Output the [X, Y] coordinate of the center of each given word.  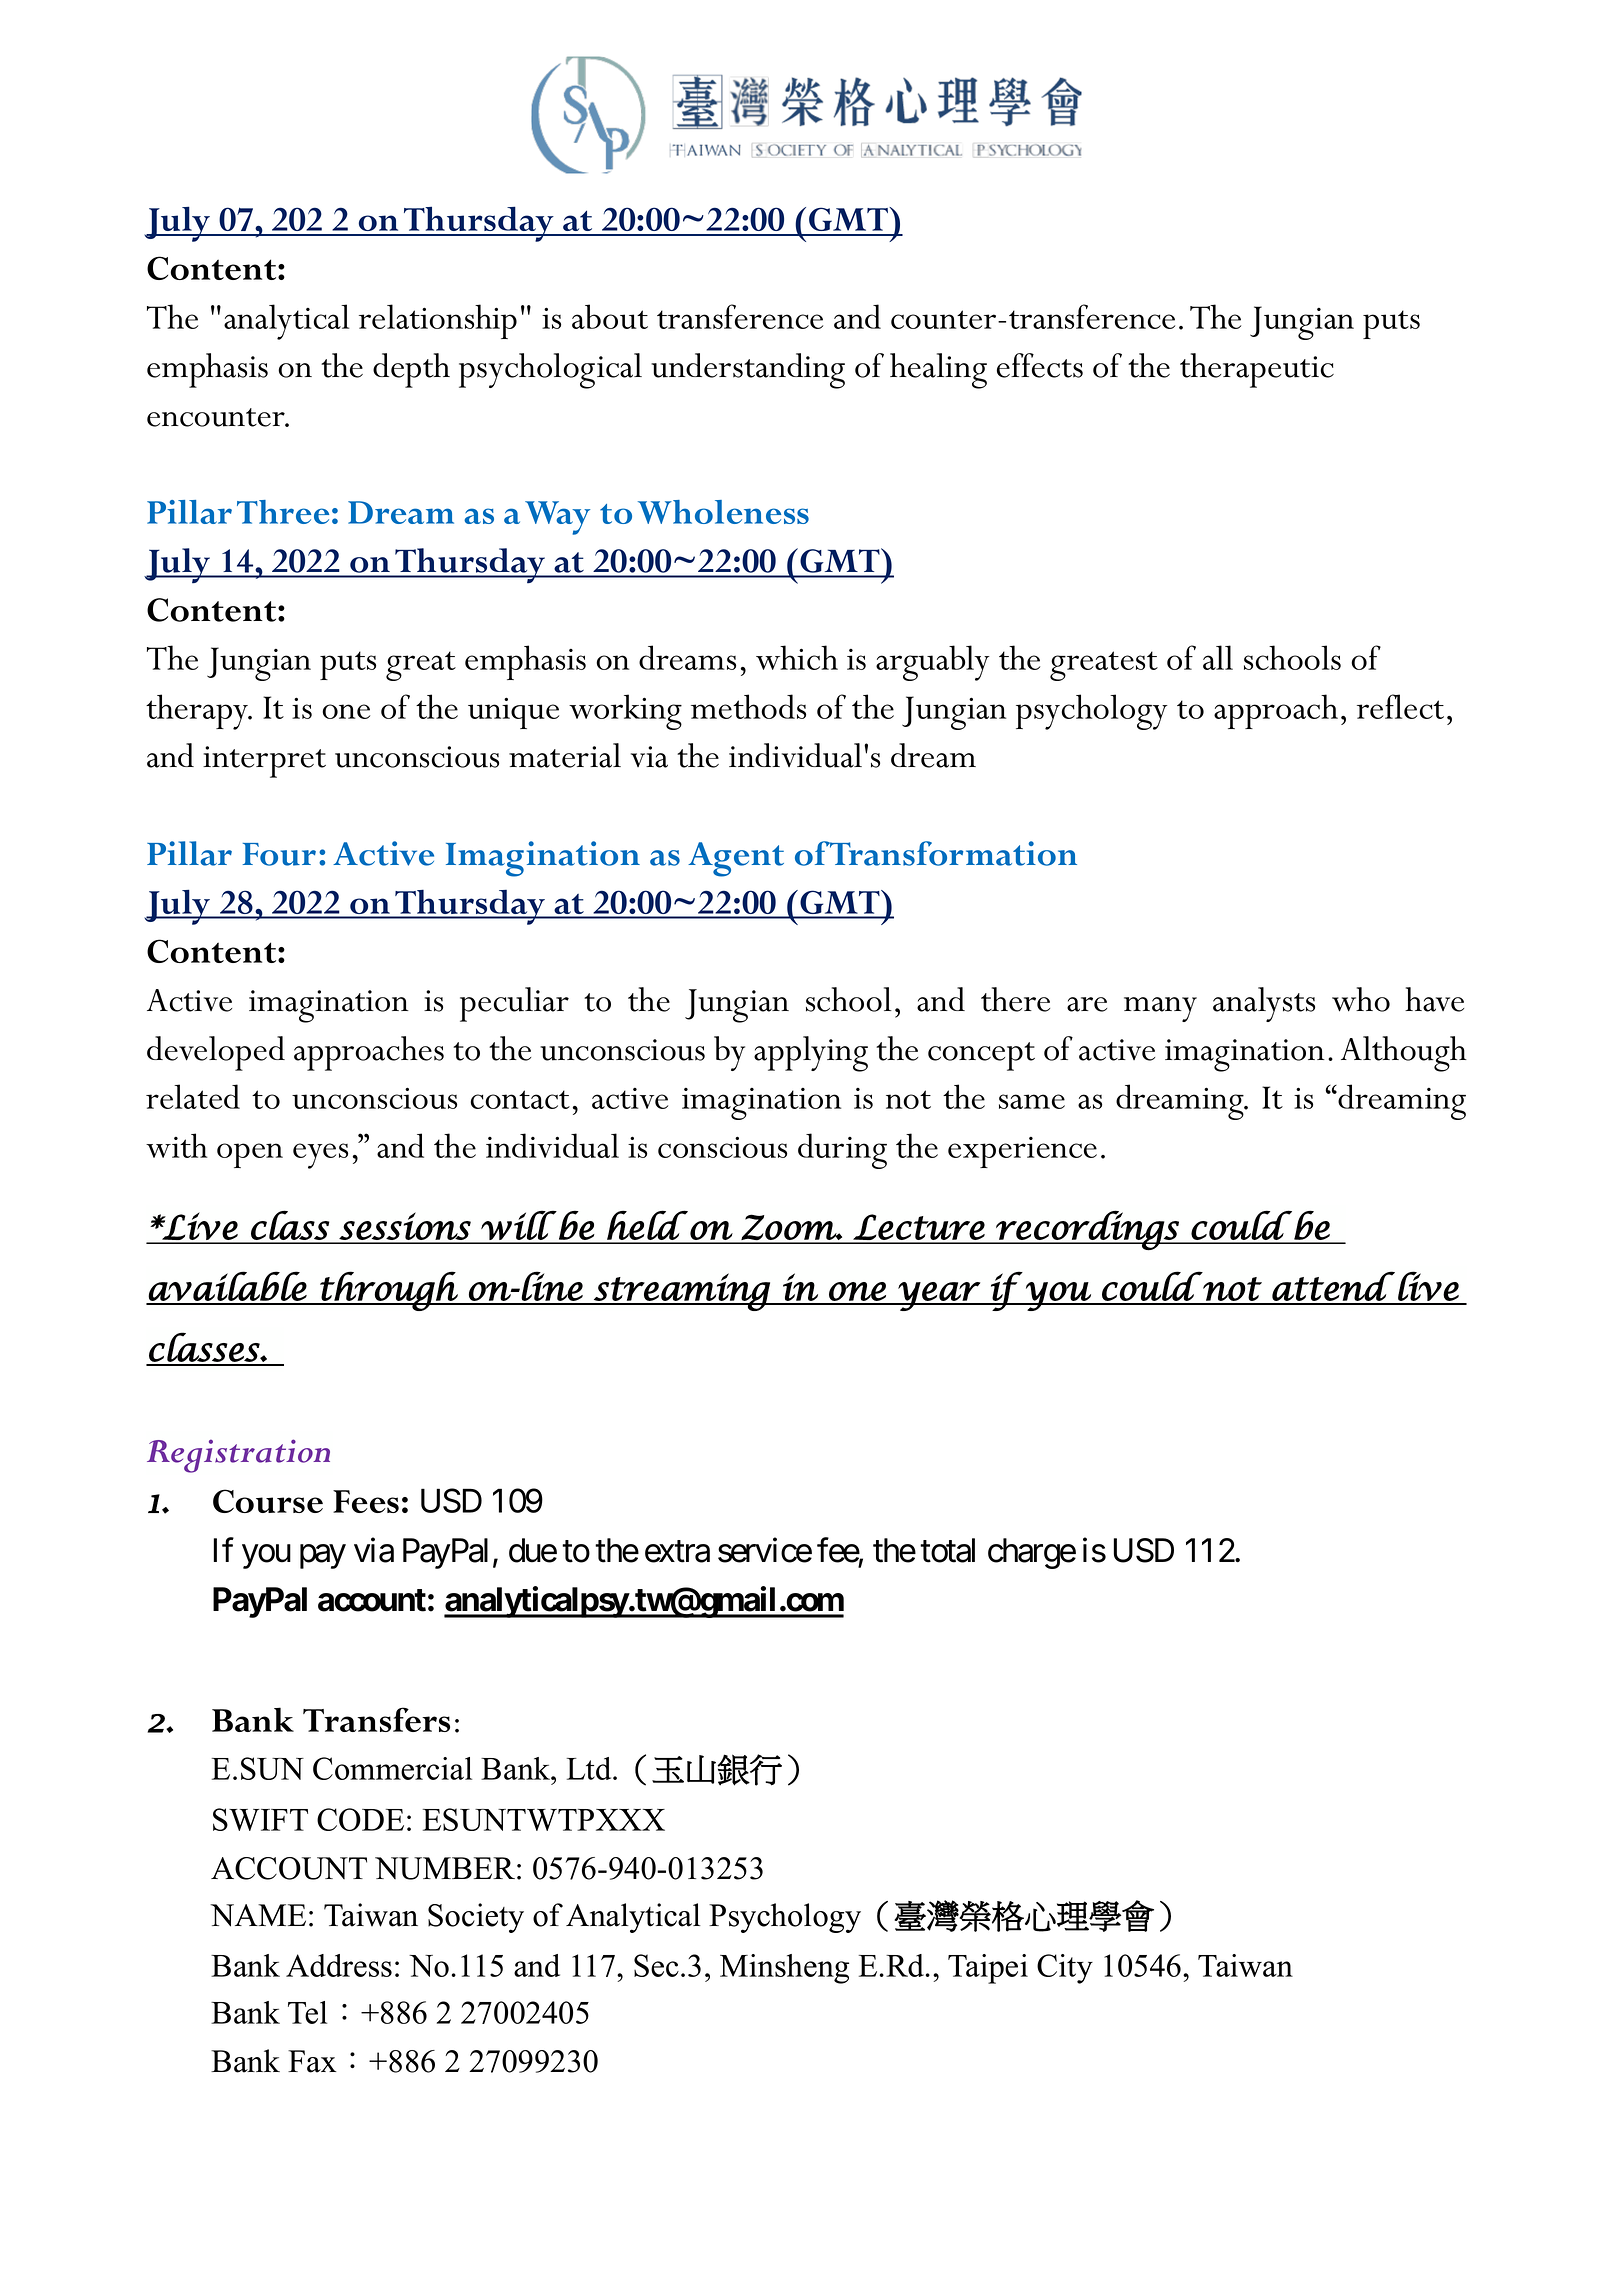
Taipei [988, 1969]
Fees [366, 1501]
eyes [320, 1156]
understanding [748, 371]
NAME [258, 1915]
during [842, 1151]
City [1065, 1969]
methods [748, 706]
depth [411, 370]
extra [677, 1552]
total [947, 1550]
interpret [264, 762]
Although [1404, 1054]
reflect [1400, 706]
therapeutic [1257, 370]
